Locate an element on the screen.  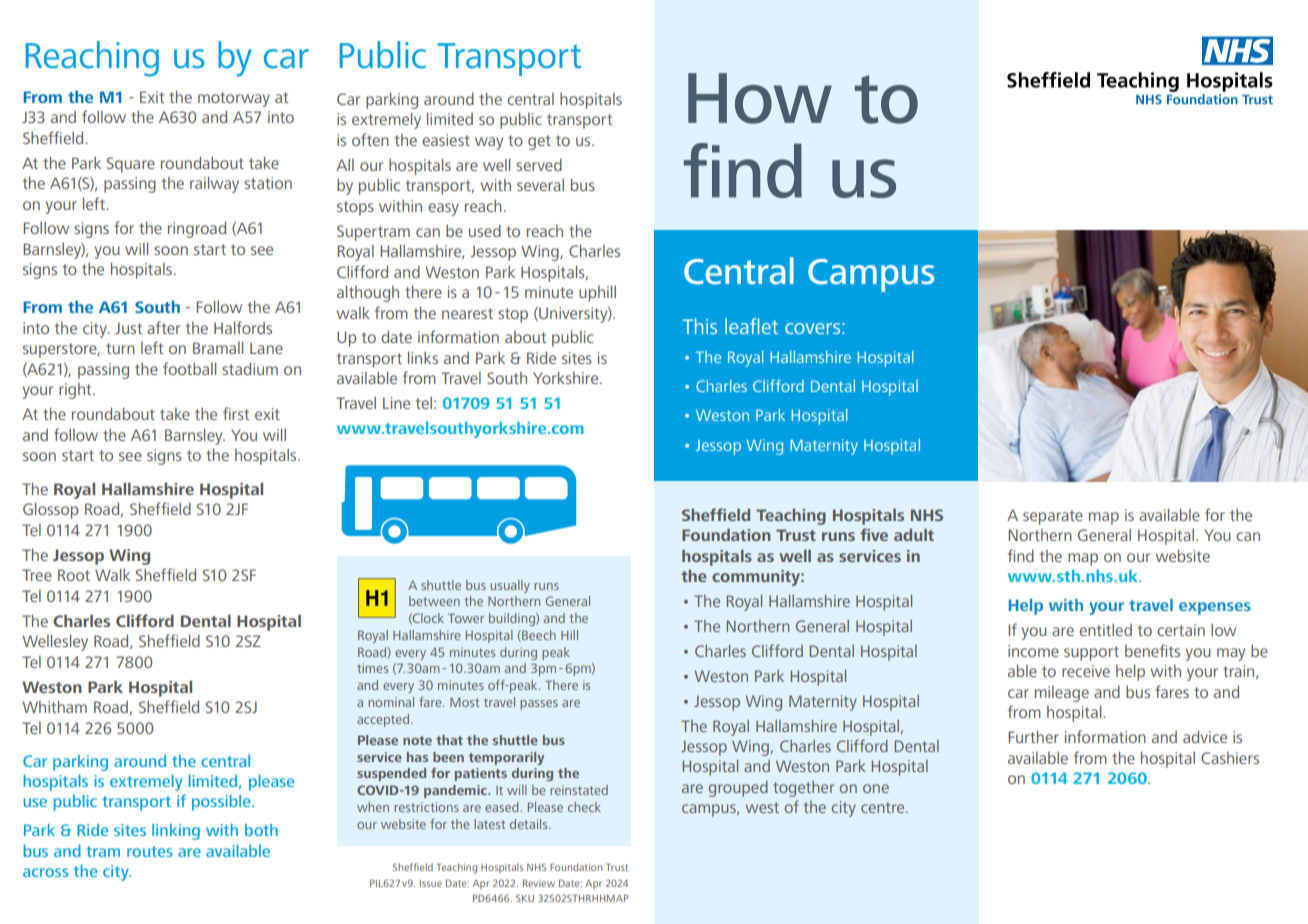
several is located at coordinates (540, 185).
